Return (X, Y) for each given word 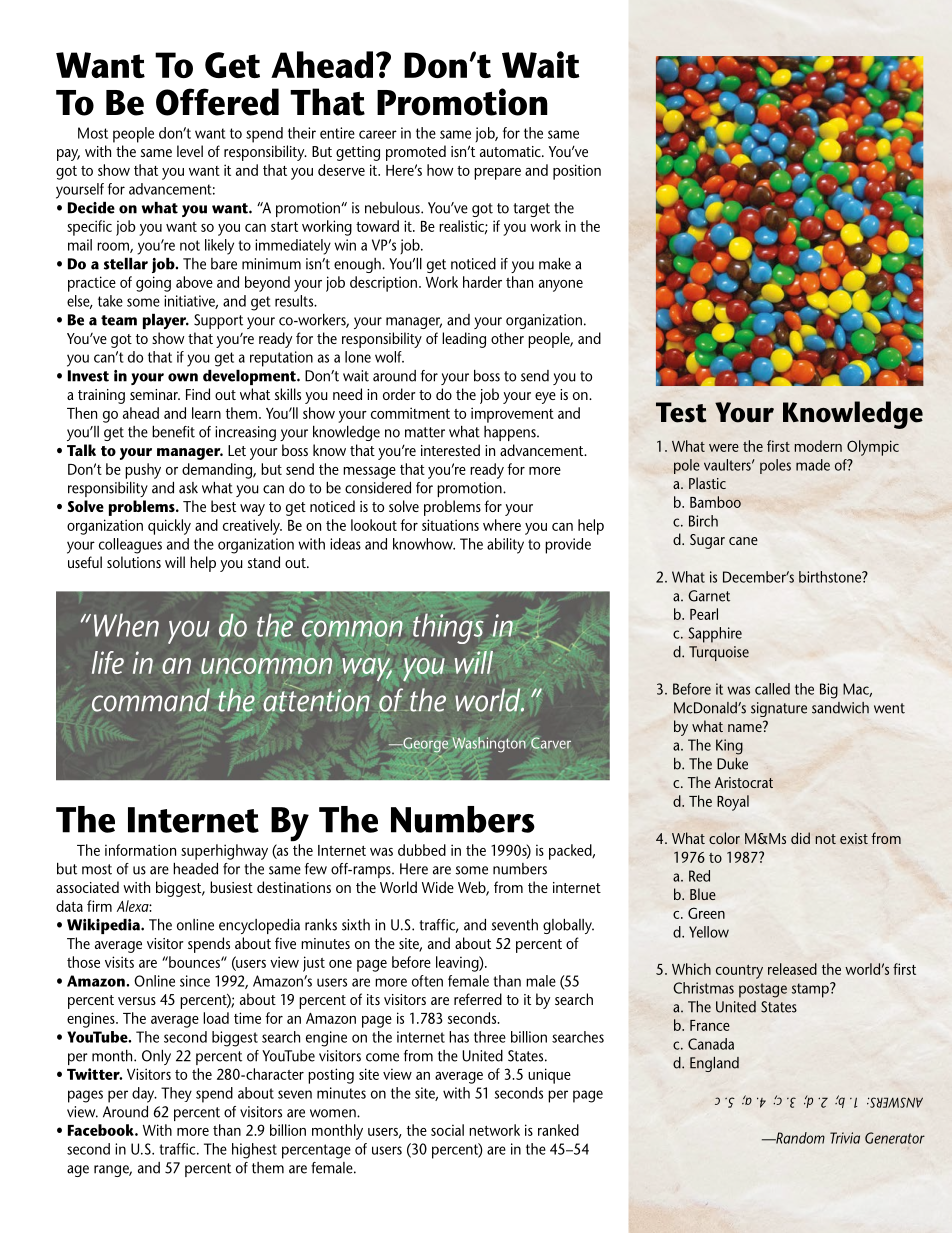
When (126, 625)
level (190, 151)
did (800, 838)
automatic (511, 151)
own (183, 377)
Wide (438, 887)
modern (818, 446)
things (448, 629)
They (176, 1094)
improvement (512, 415)
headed (195, 869)
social (447, 1130)
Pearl (704, 614)
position (577, 172)
